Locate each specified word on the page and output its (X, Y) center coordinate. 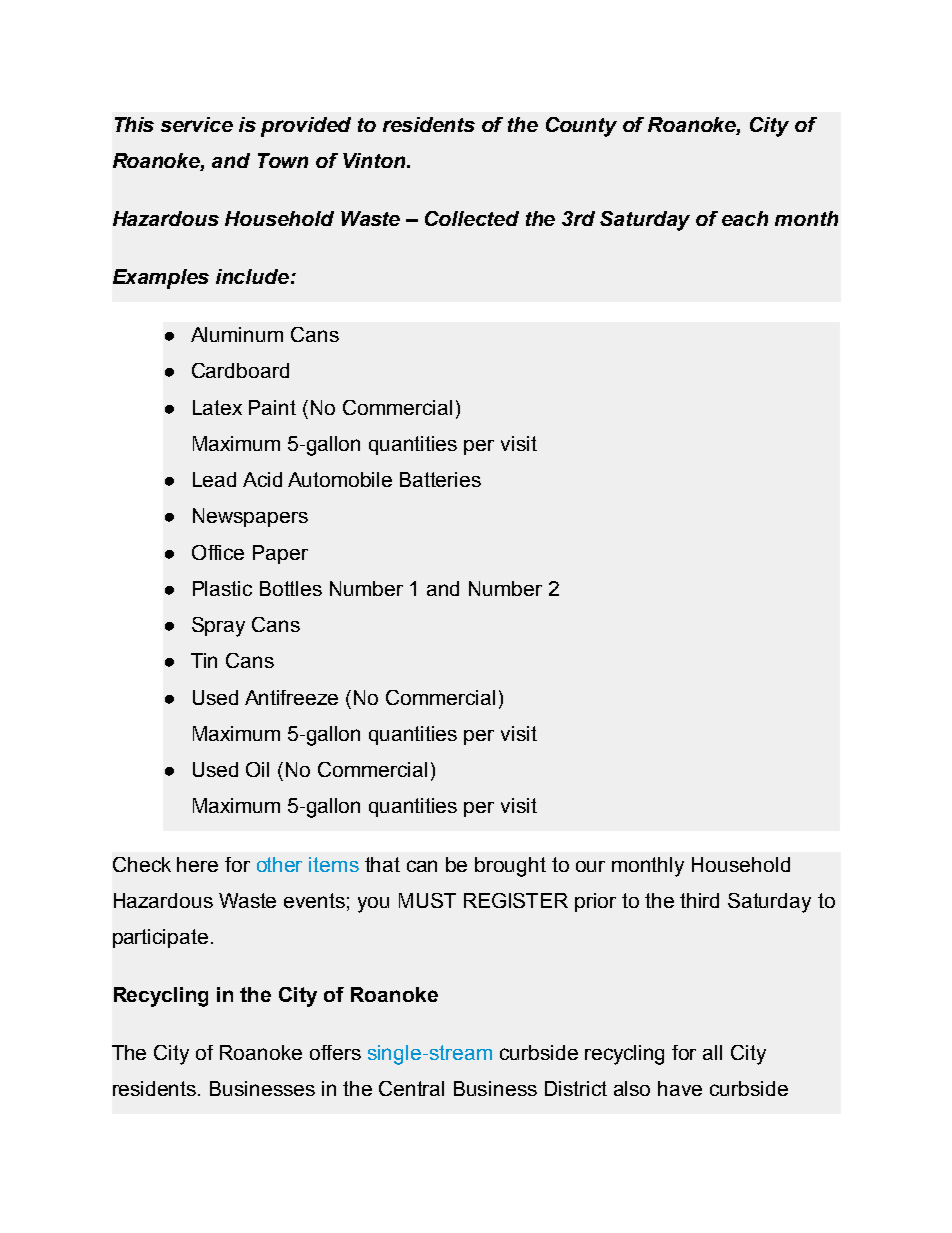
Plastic (222, 588)
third (699, 900)
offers (335, 1052)
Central (411, 1088)
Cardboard (240, 370)
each (745, 218)
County (581, 127)
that (382, 864)
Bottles (291, 588)
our (590, 866)
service (197, 124)
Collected (472, 218)
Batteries (440, 479)
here (197, 864)
